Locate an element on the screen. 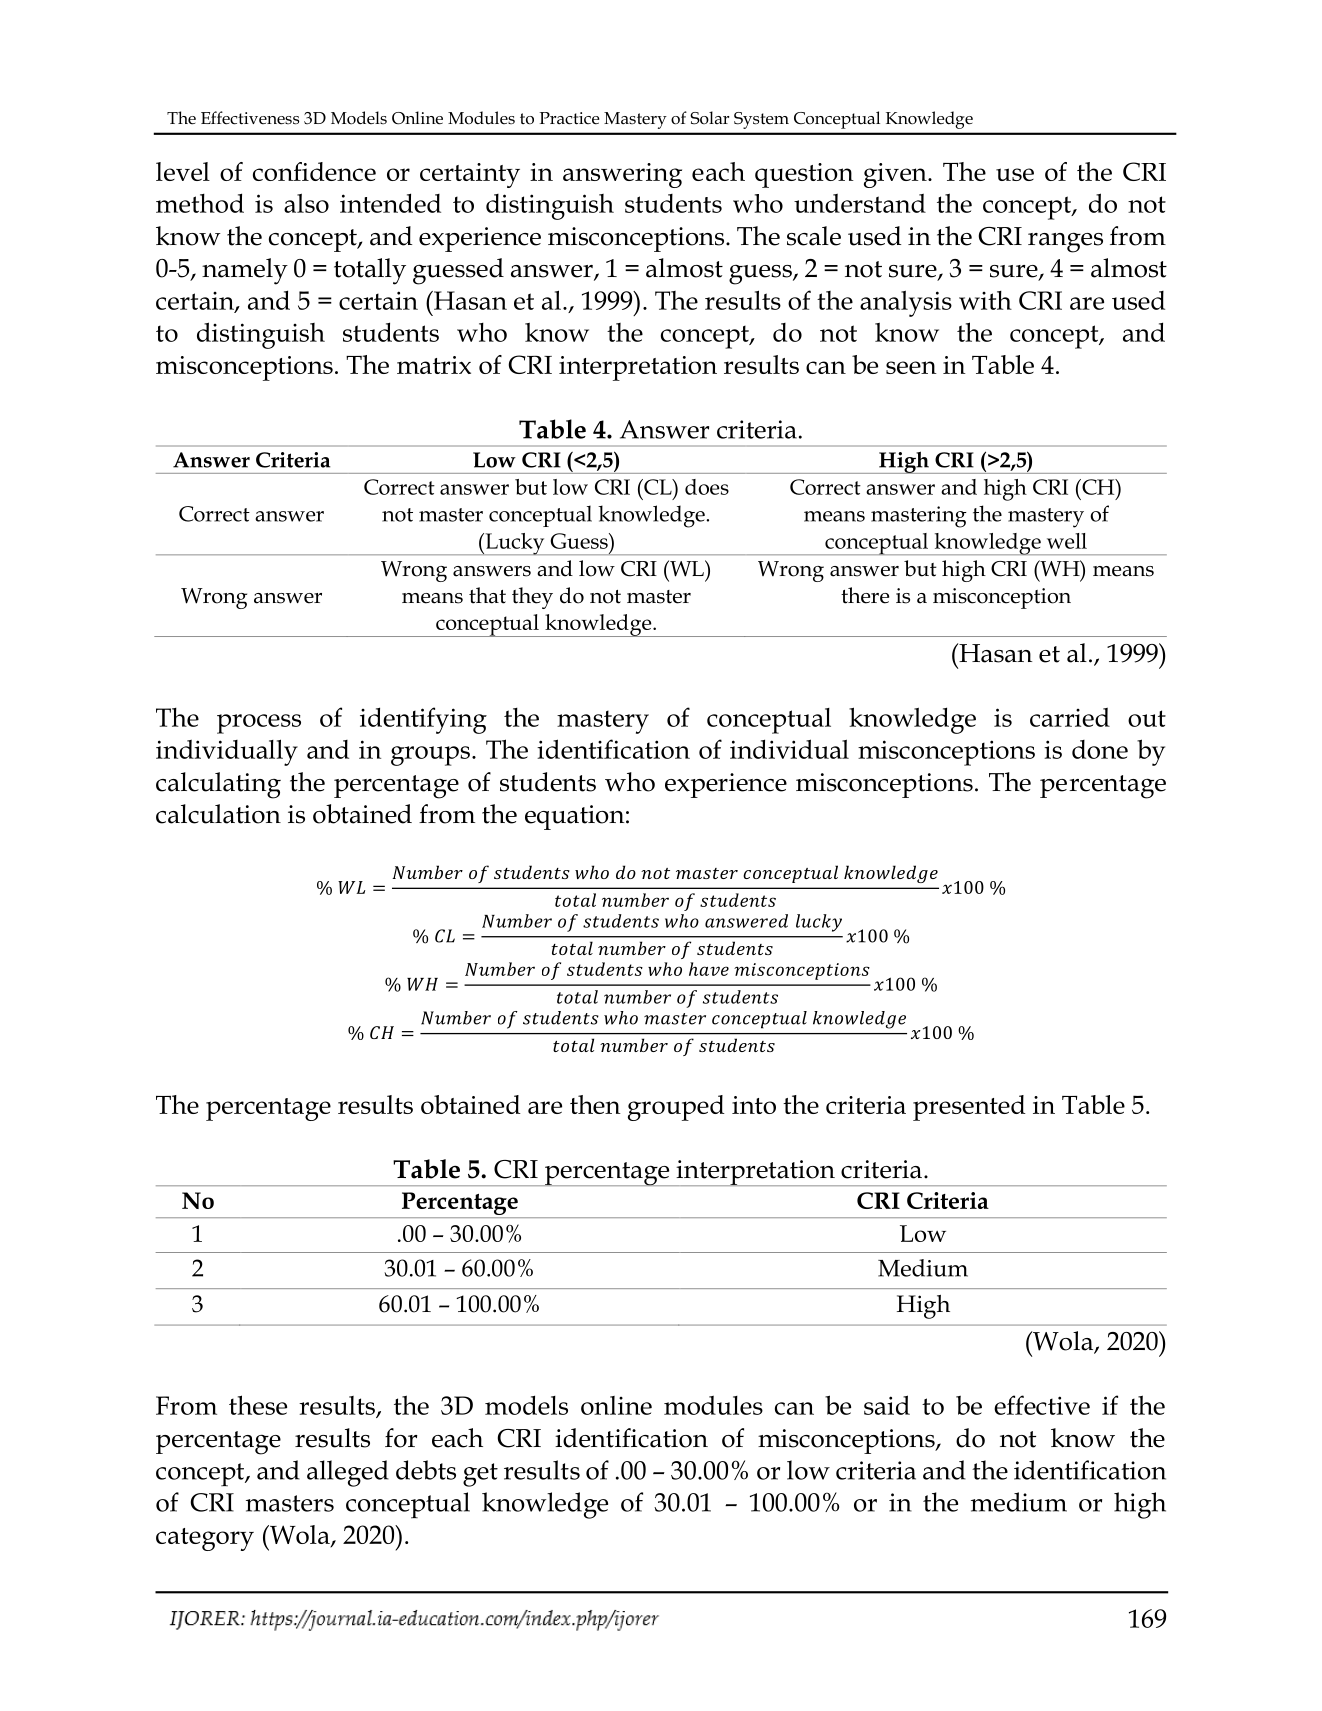  calculation is located at coordinates (218, 814).
